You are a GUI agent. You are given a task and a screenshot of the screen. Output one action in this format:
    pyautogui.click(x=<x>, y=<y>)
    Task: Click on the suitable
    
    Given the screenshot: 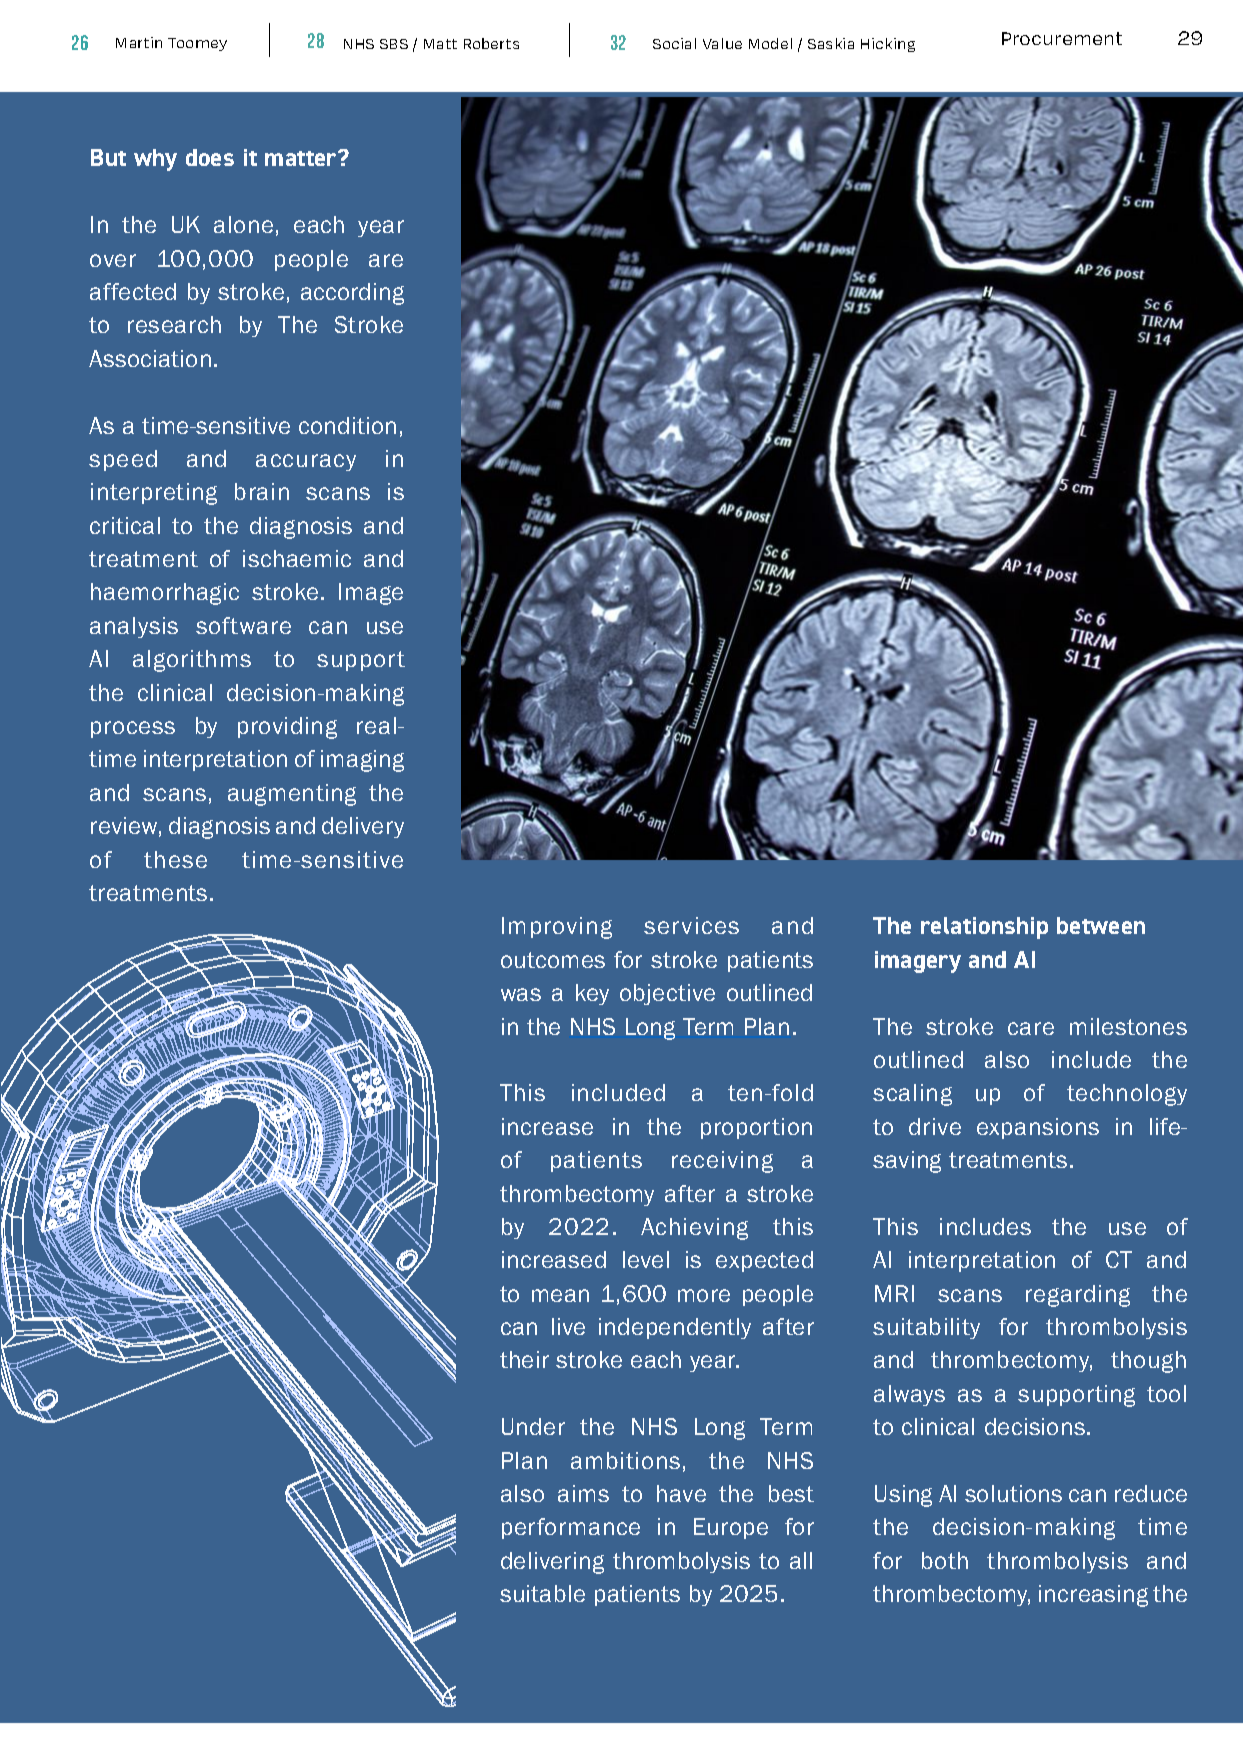 What is the action you would take?
    pyautogui.click(x=542, y=1593)
